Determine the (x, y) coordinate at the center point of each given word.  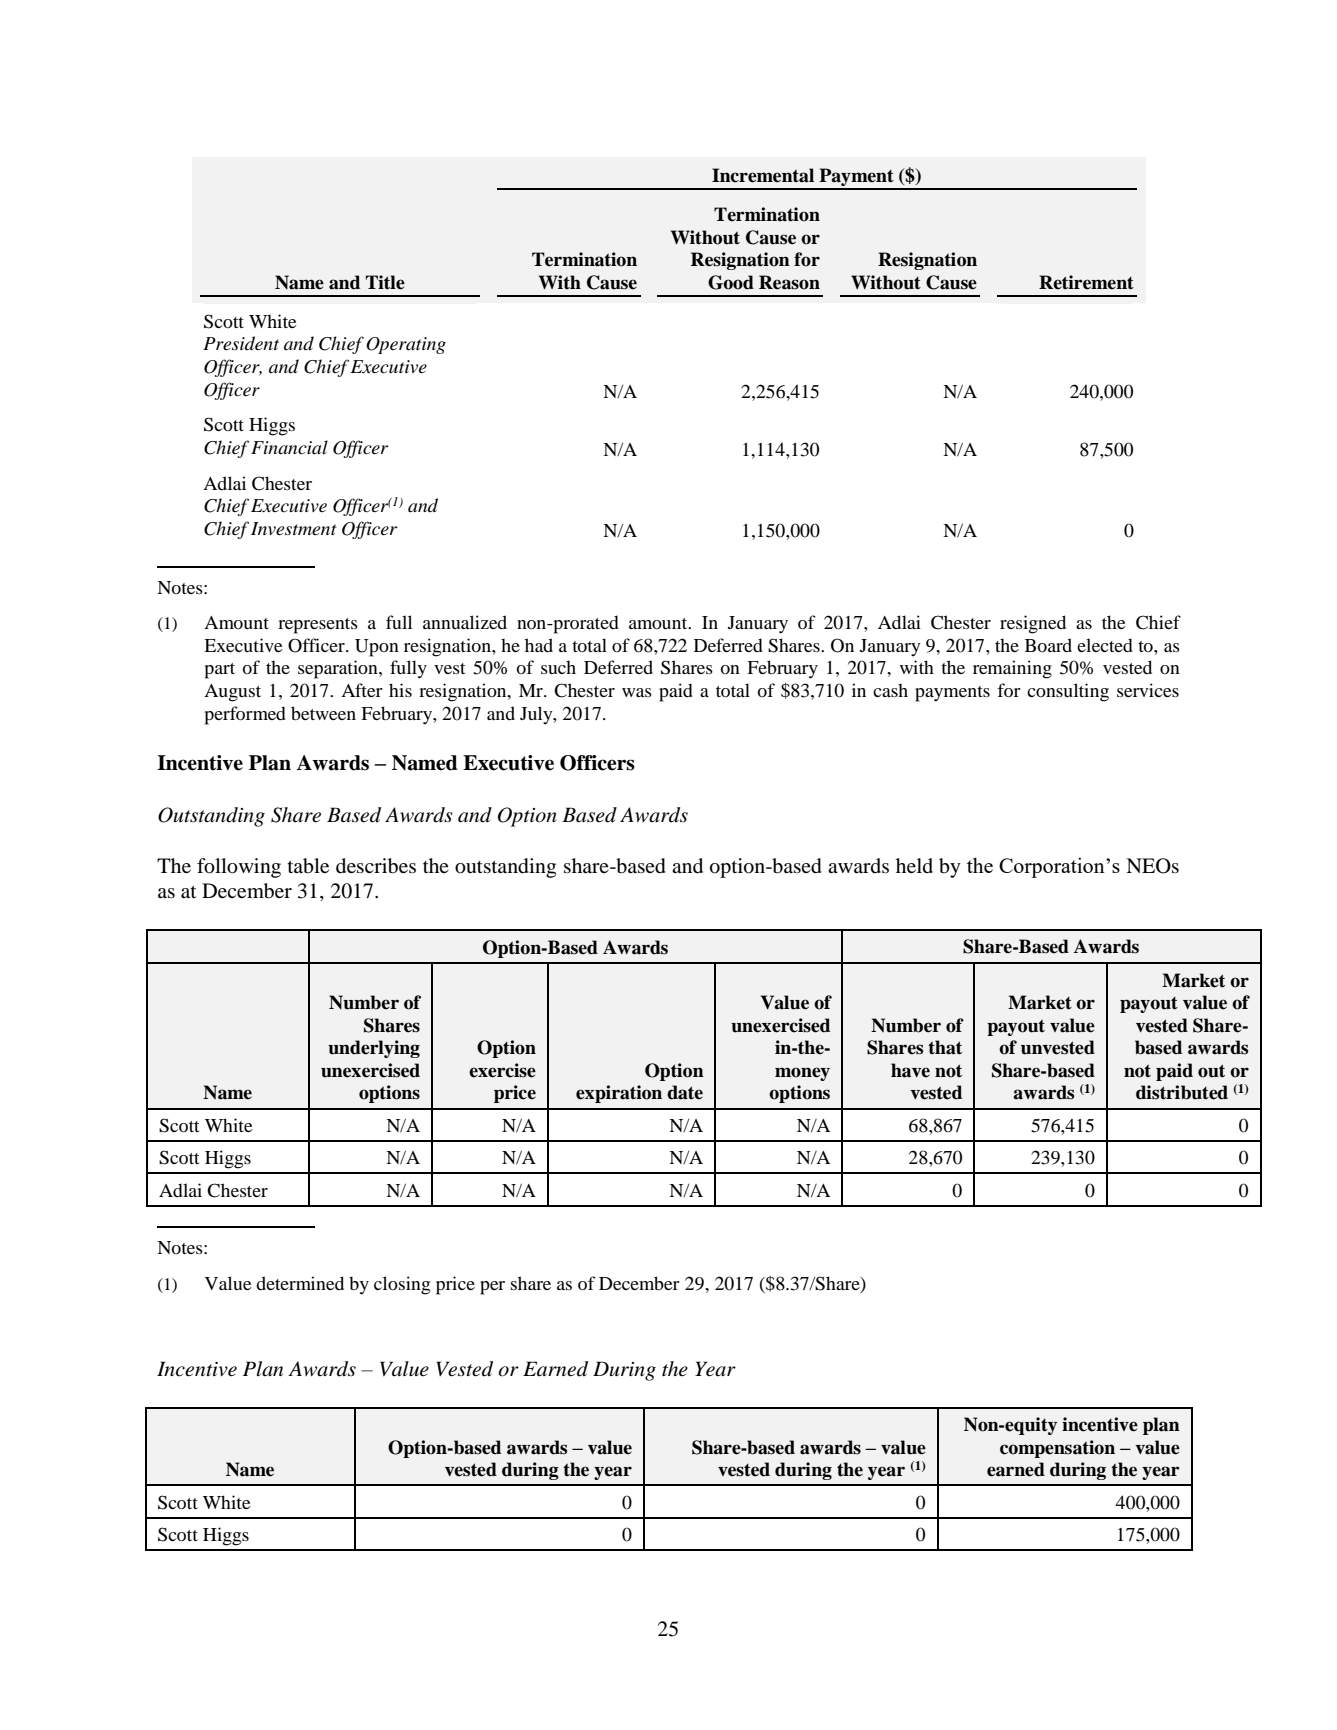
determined (300, 1283)
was (637, 692)
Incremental (763, 175)
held (914, 865)
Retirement (1086, 282)
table (308, 866)
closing (402, 1285)
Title (385, 282)
